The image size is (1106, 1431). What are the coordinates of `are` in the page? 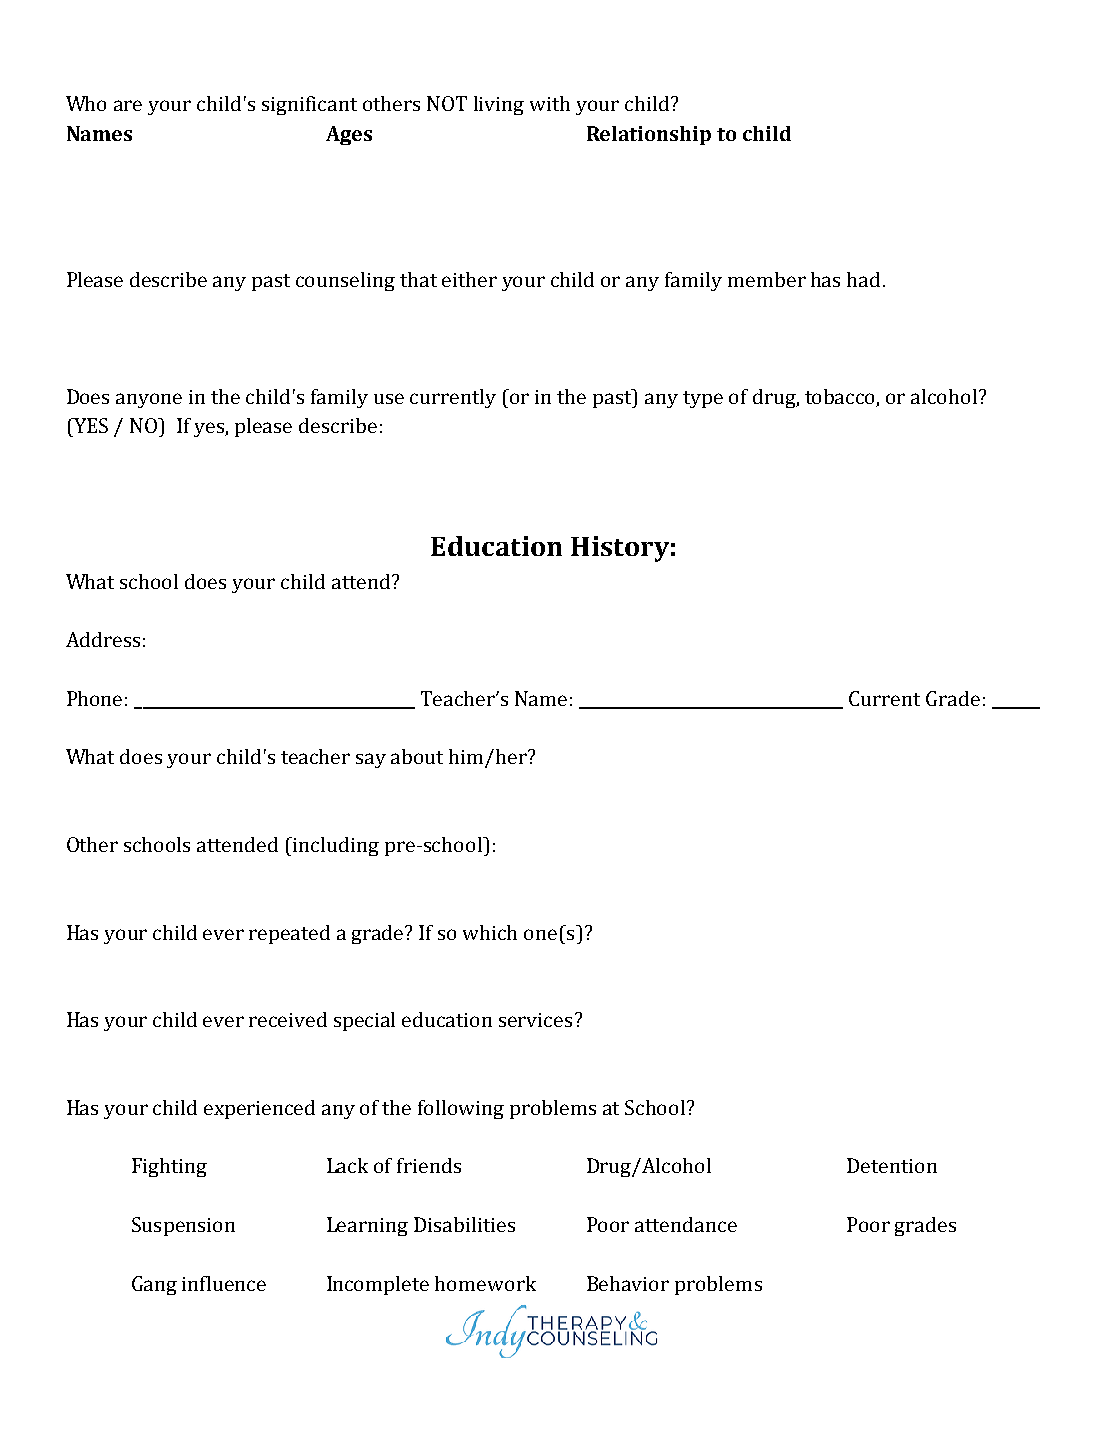 It's located at (128, 105).
